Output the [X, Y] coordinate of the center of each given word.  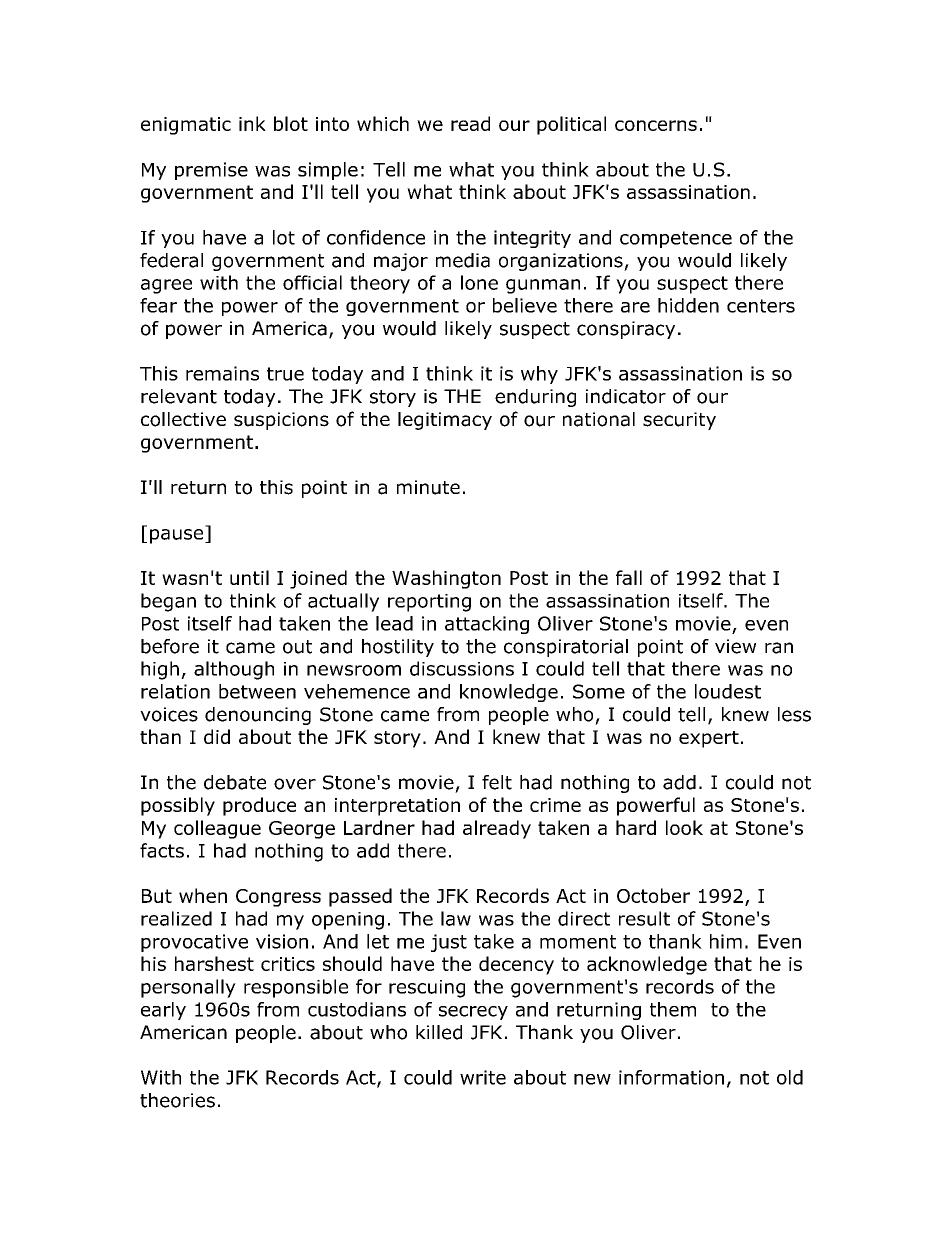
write [483, 1077]
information [671, 1077]
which [383, 123]
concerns [656, 125]
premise [211, 171]
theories [177, 1100]
